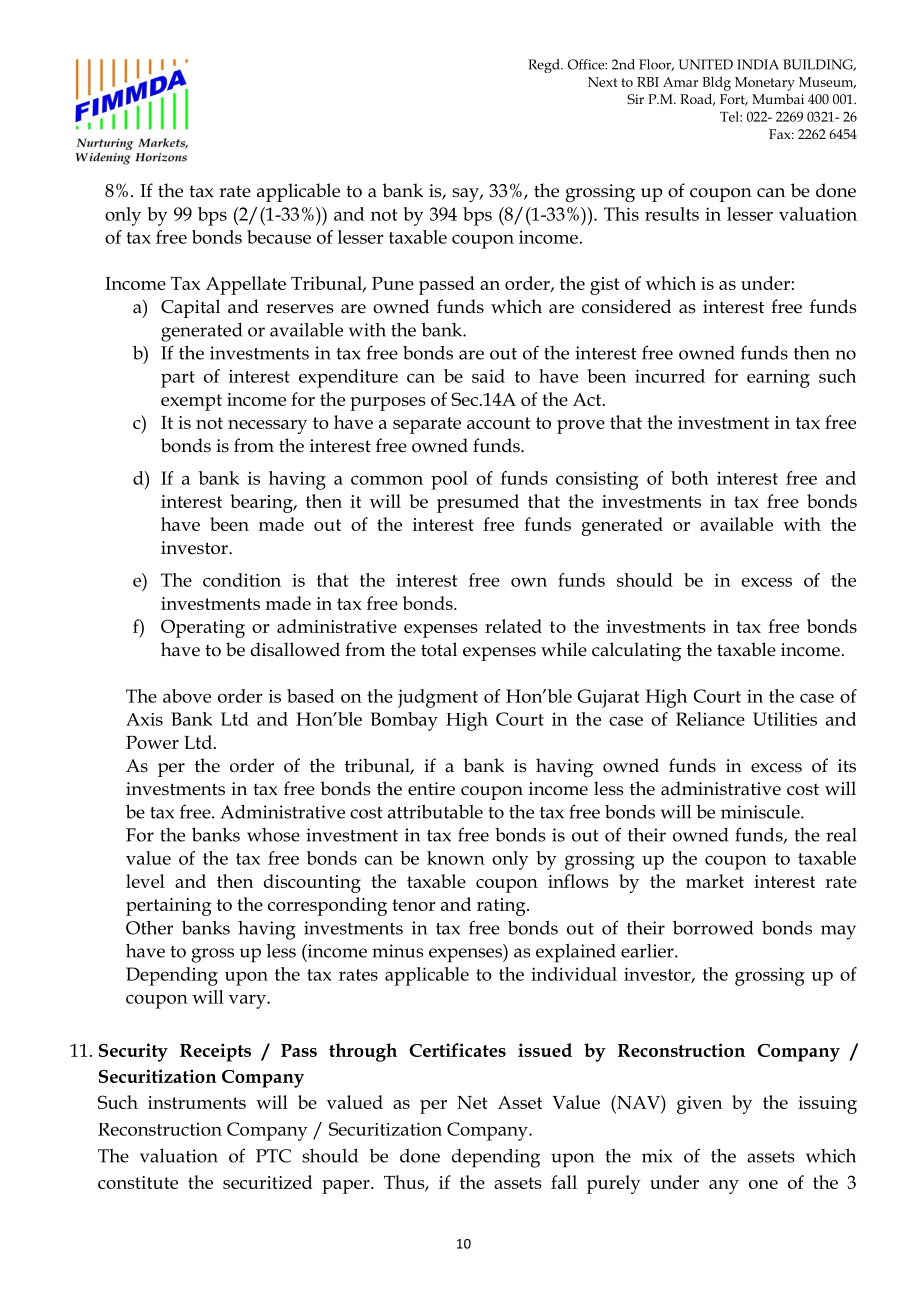 Image resolution: width=924 pixels, height=1308 pixels. Describe the element at coordinates (513, 626) in the image. I see `related` at that location.
